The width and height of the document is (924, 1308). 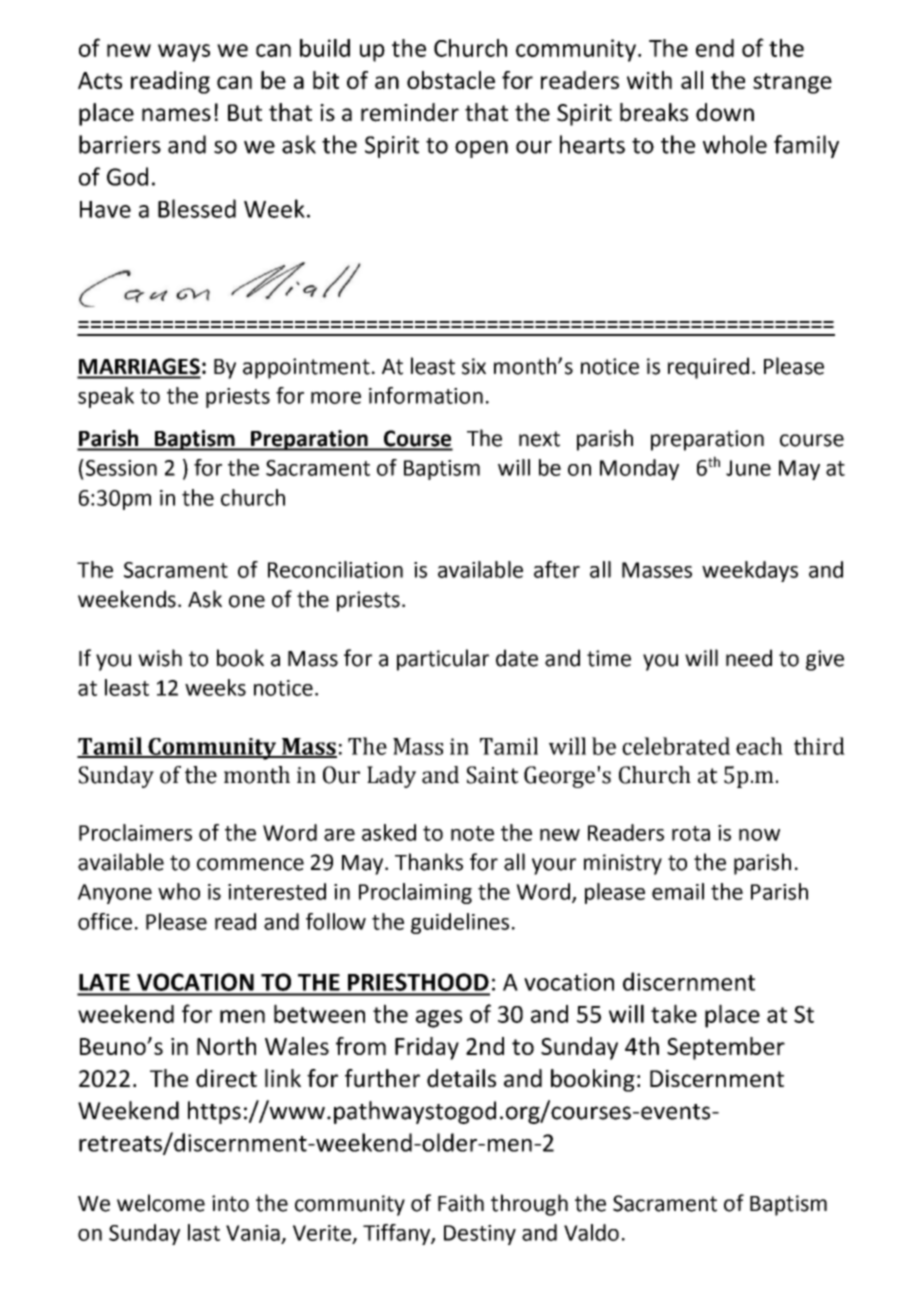 I want to click on welcome, so click(x=161, y=1203).
